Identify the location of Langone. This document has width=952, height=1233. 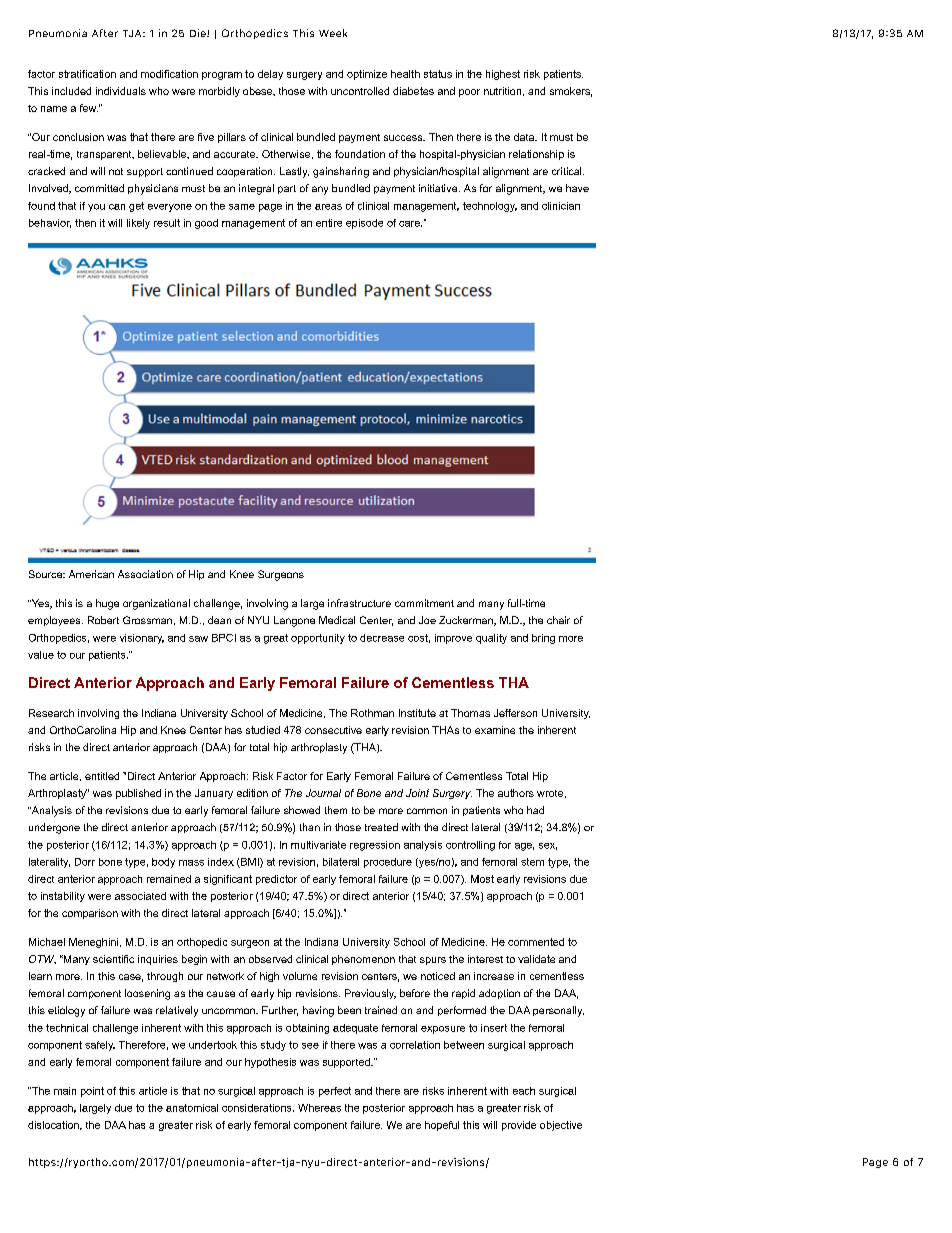
(294, 621).
